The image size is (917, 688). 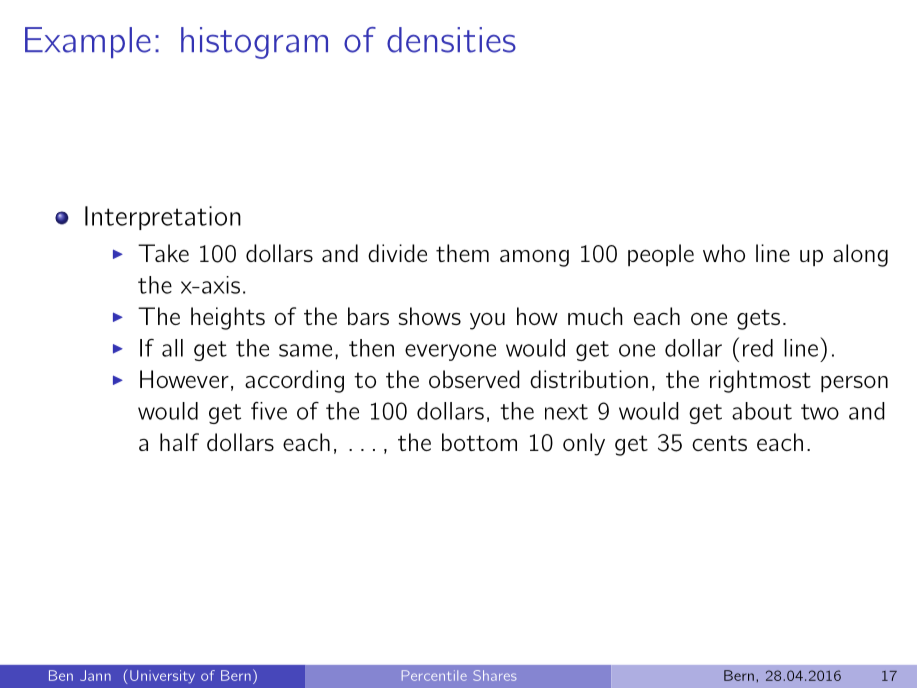 What do you see at coordinates (860, 255) in the screenshot?
I see `along` at bounding box center [860, 255].
